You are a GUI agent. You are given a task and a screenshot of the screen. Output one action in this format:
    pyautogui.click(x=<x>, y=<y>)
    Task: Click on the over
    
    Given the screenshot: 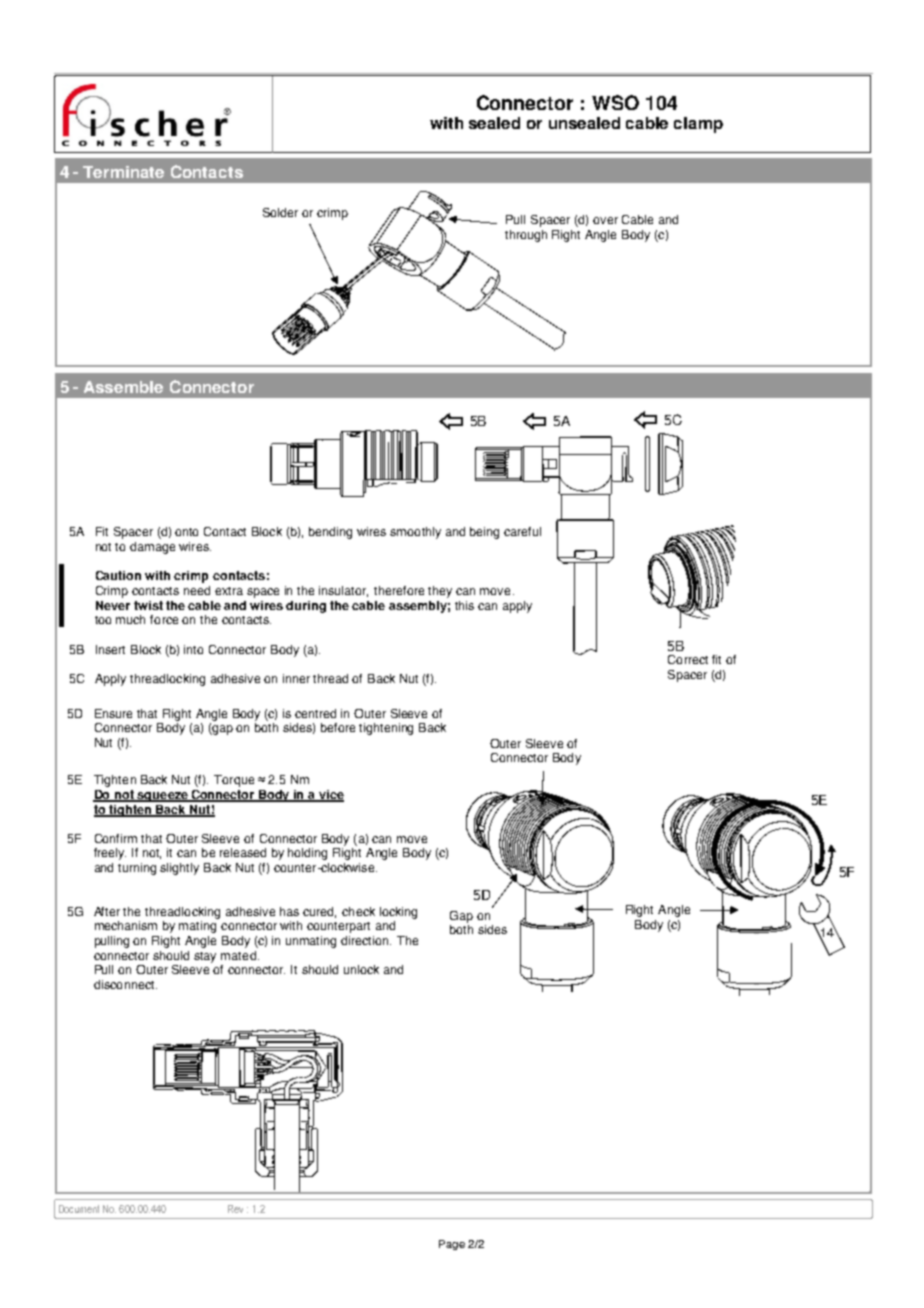 What is the action you would take?
    pyautogui.click(x=605, y=220)
